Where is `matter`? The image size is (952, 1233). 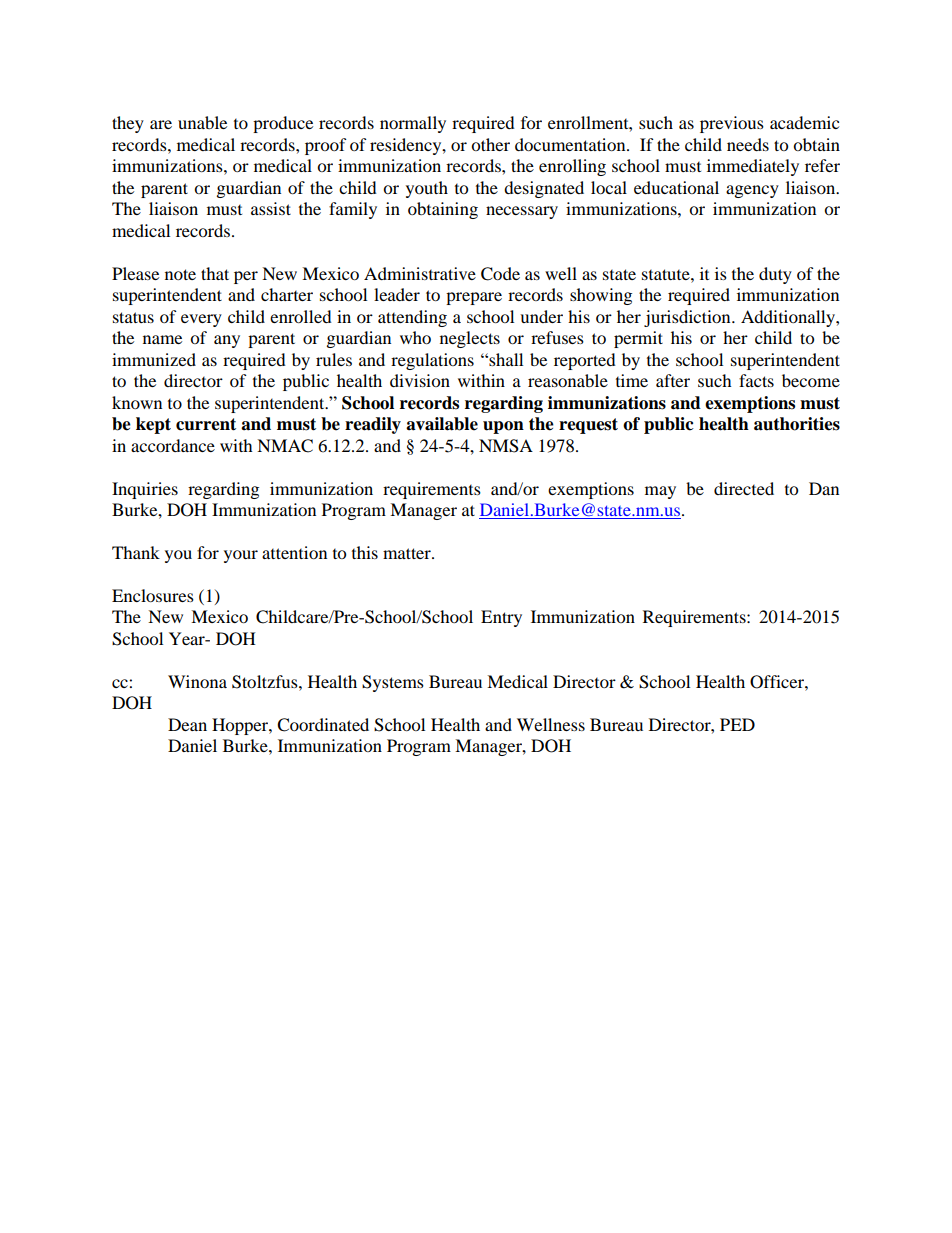 matter is located at coordinates (408, 553).
